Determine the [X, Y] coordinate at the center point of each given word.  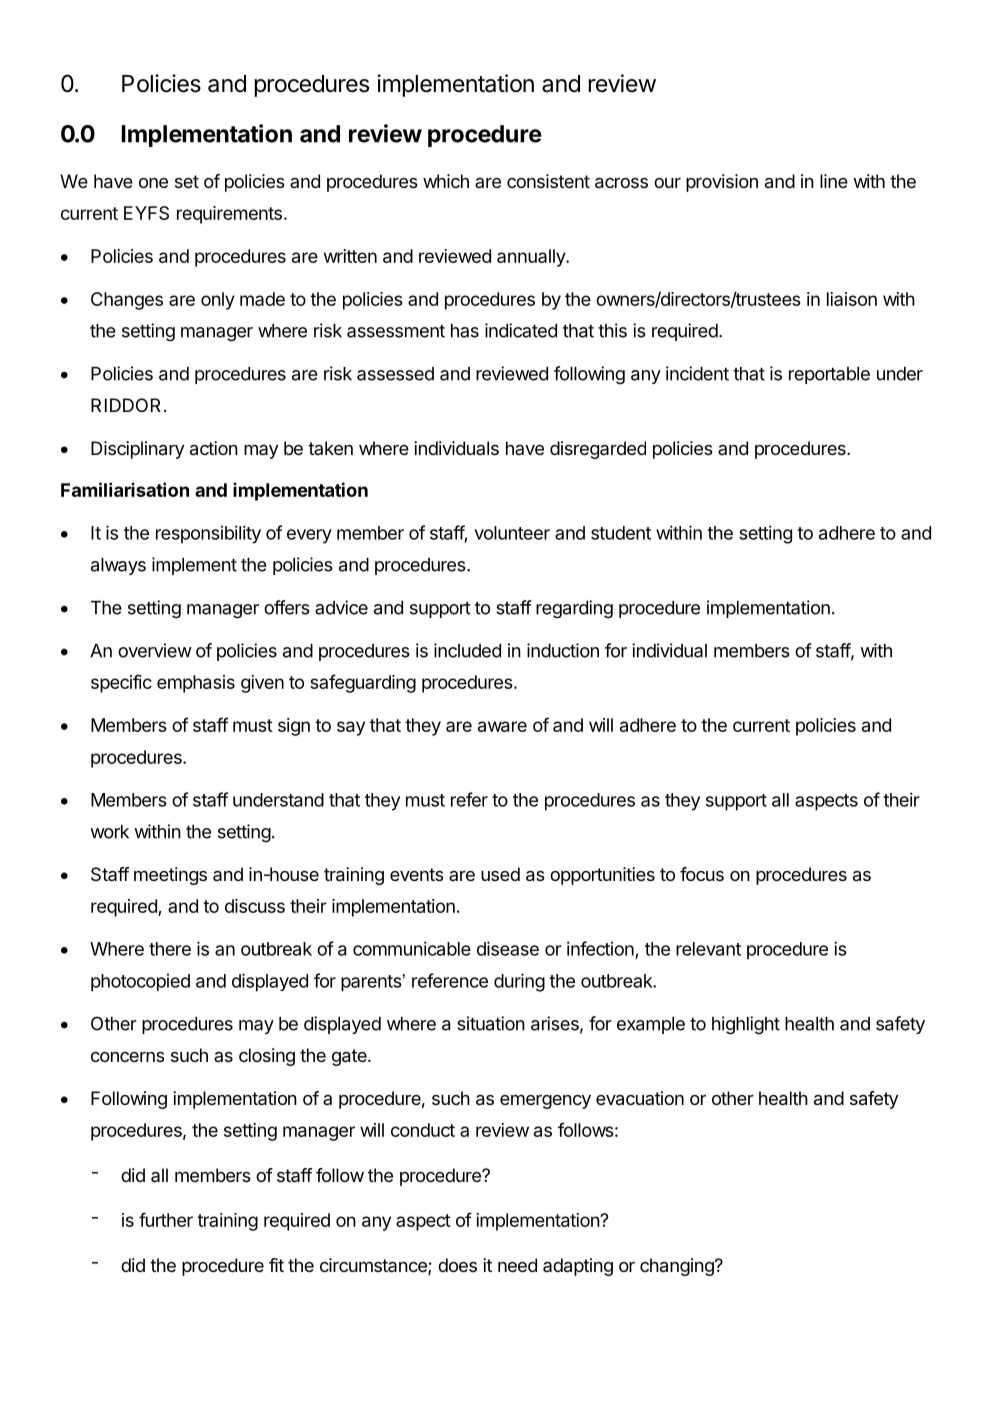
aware [502, 726]
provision [722, 183]
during [519, 982]
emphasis [196, 684]
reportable [829, 375]
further [166, 1219]
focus [702, 874]
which [446, 181]
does [457, 1265]
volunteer [512, 533]
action [214, 448]
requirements [229, 215]
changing [678, 1267]
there [170, 949]
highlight [746, 1025]
